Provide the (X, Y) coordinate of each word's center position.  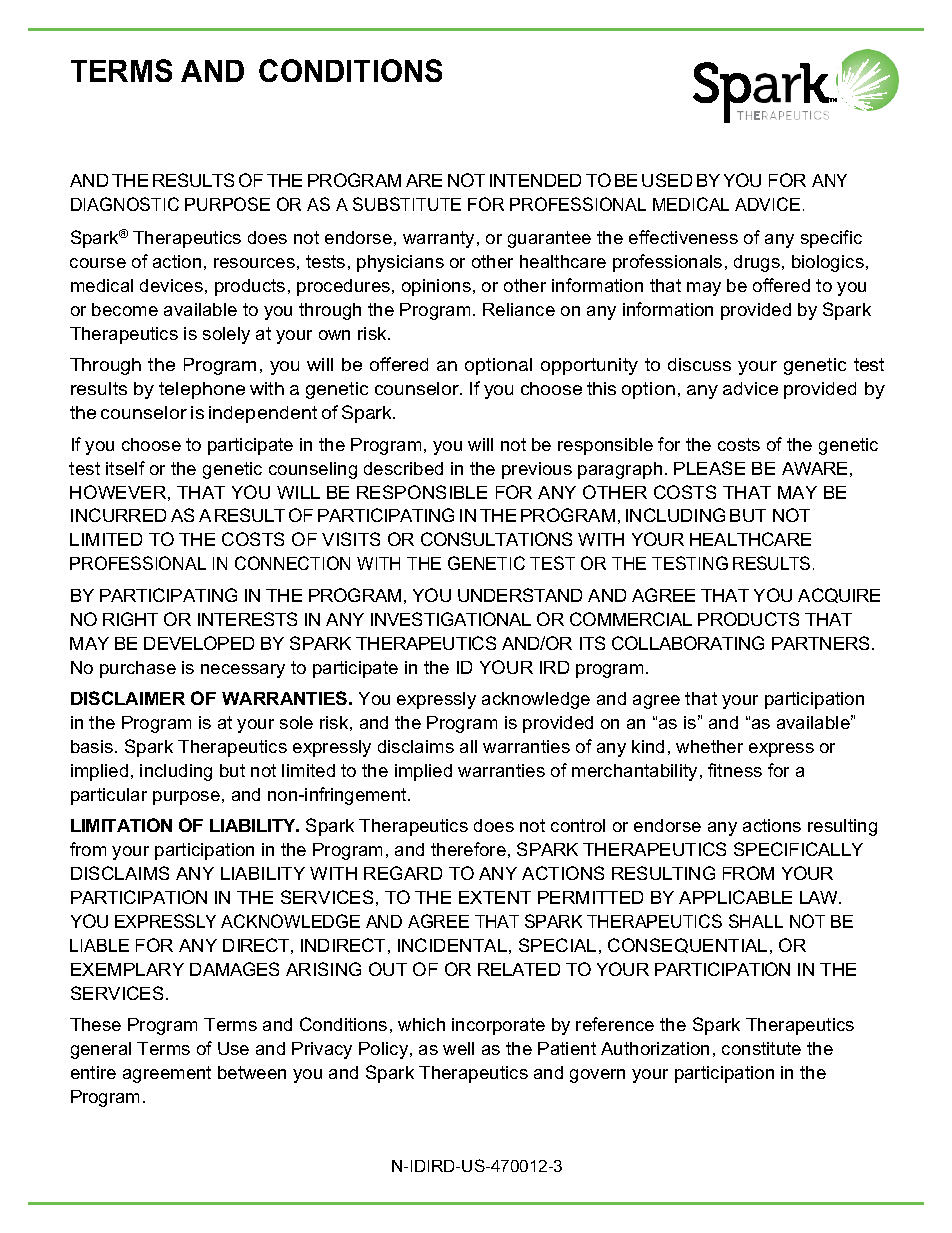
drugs (757, 263)
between (252, 1072)
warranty (438, 239)
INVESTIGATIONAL (451, 619)
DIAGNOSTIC (125, 204)
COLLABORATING (688, 643)
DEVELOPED (199, 643)
